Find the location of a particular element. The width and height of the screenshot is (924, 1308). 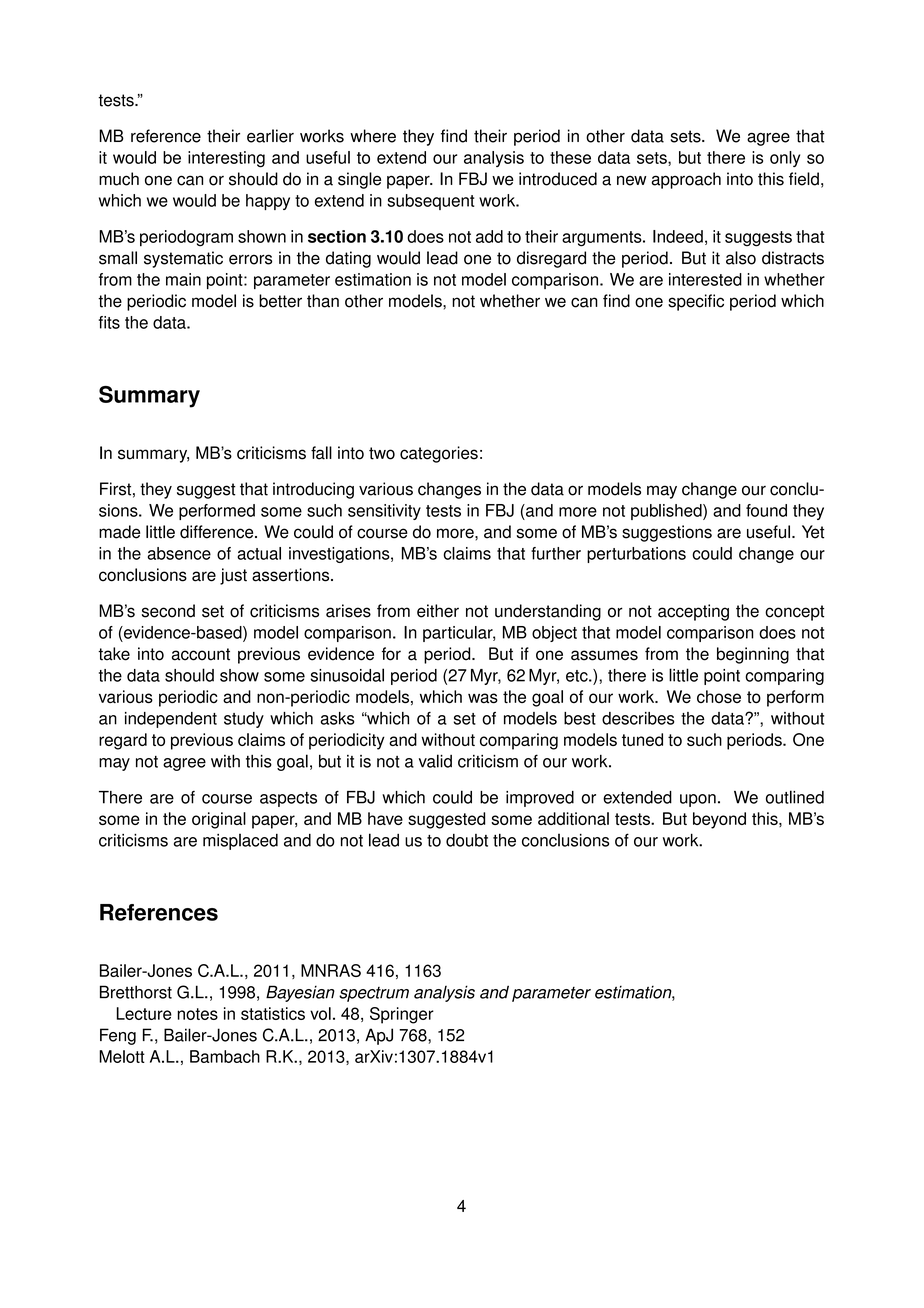

chose is located at coordinates (719, 696).
